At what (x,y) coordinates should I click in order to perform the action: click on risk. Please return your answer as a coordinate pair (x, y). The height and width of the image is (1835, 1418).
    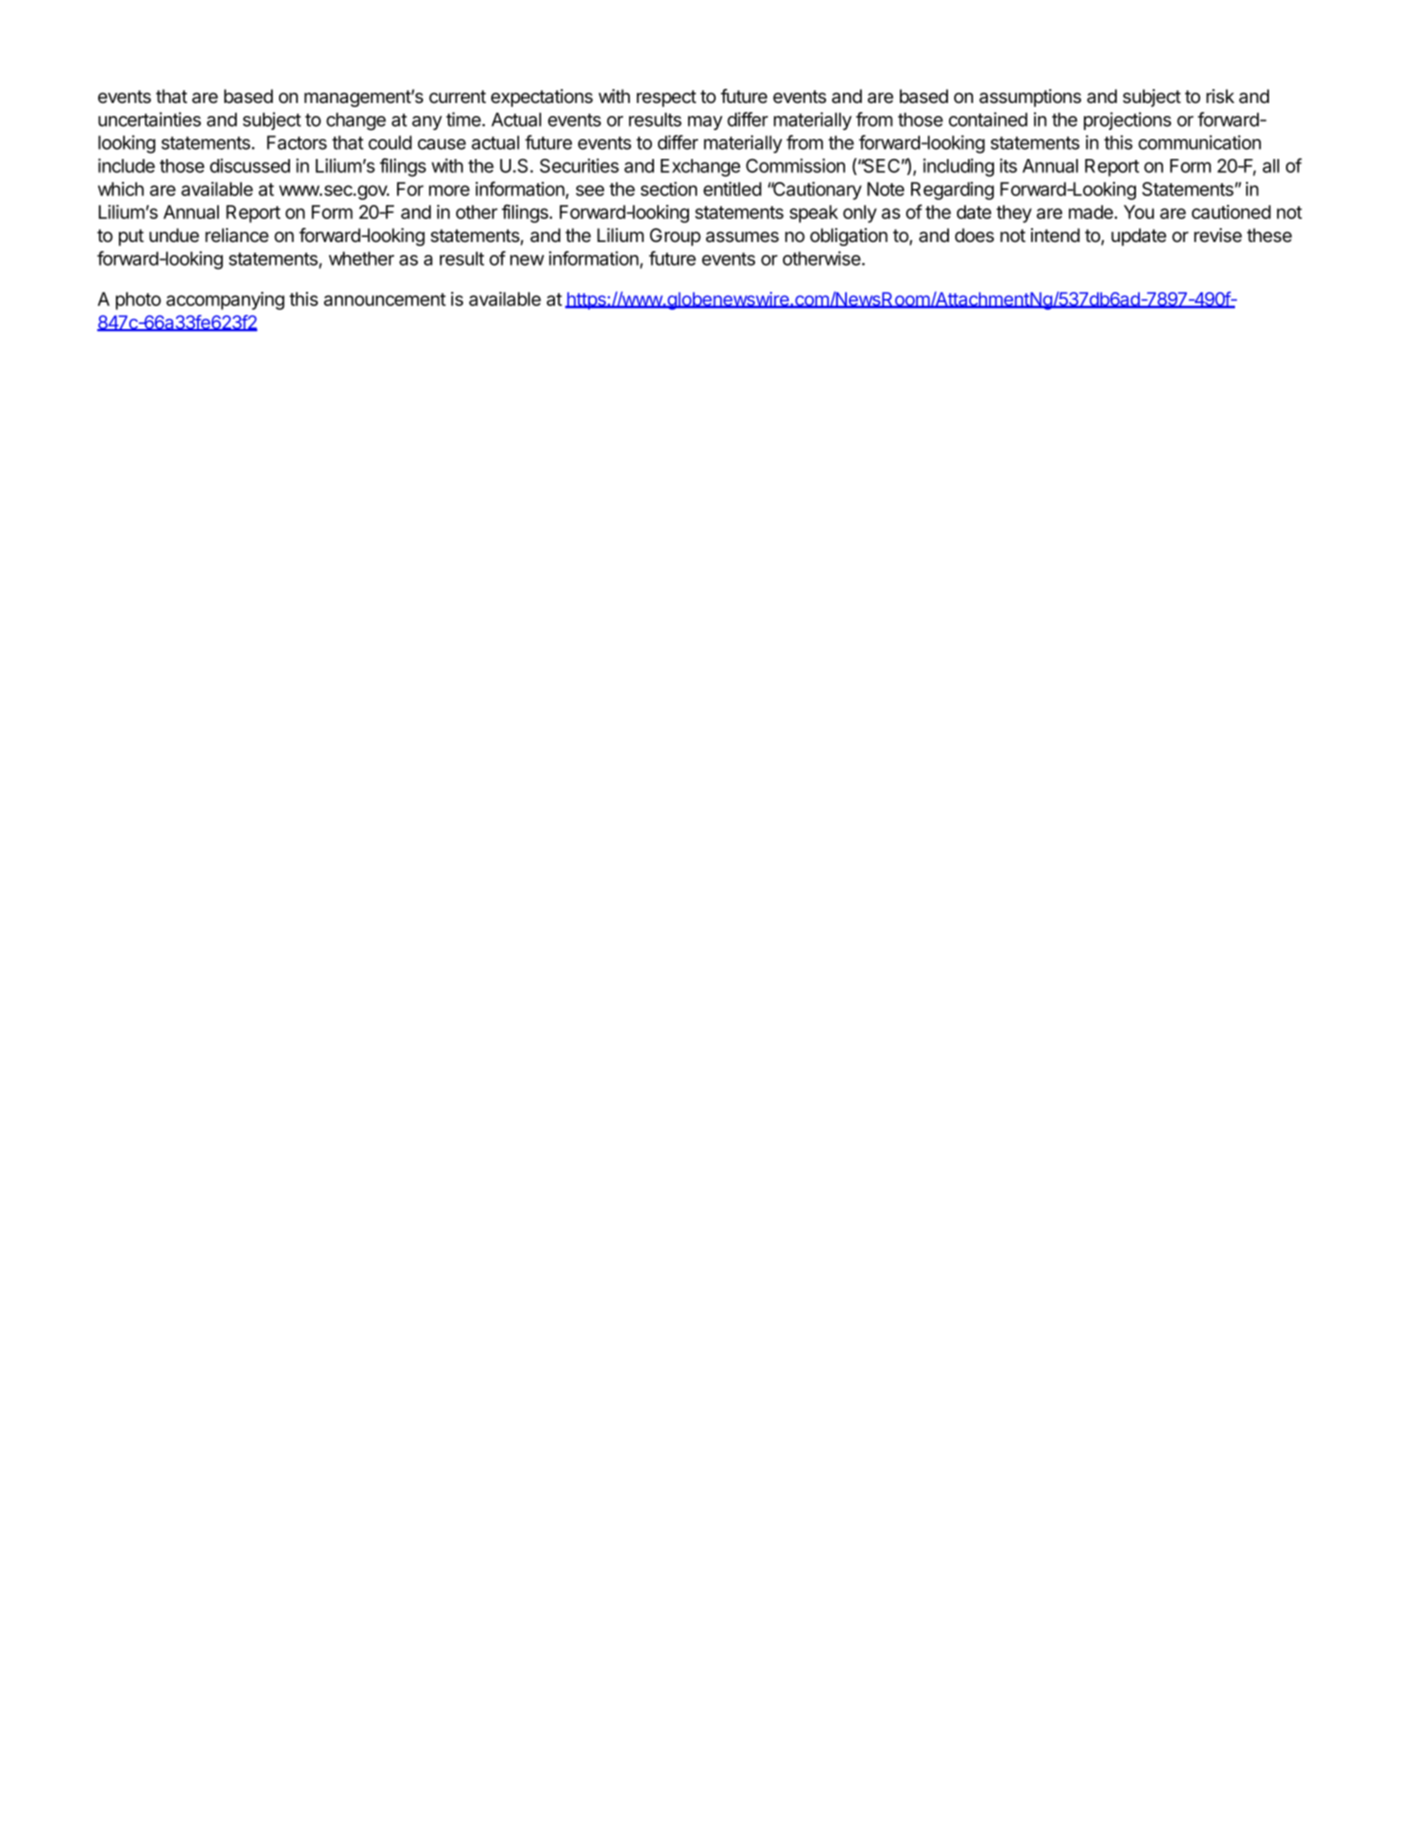
    Looking at the image, I should click on (1220, 96).
